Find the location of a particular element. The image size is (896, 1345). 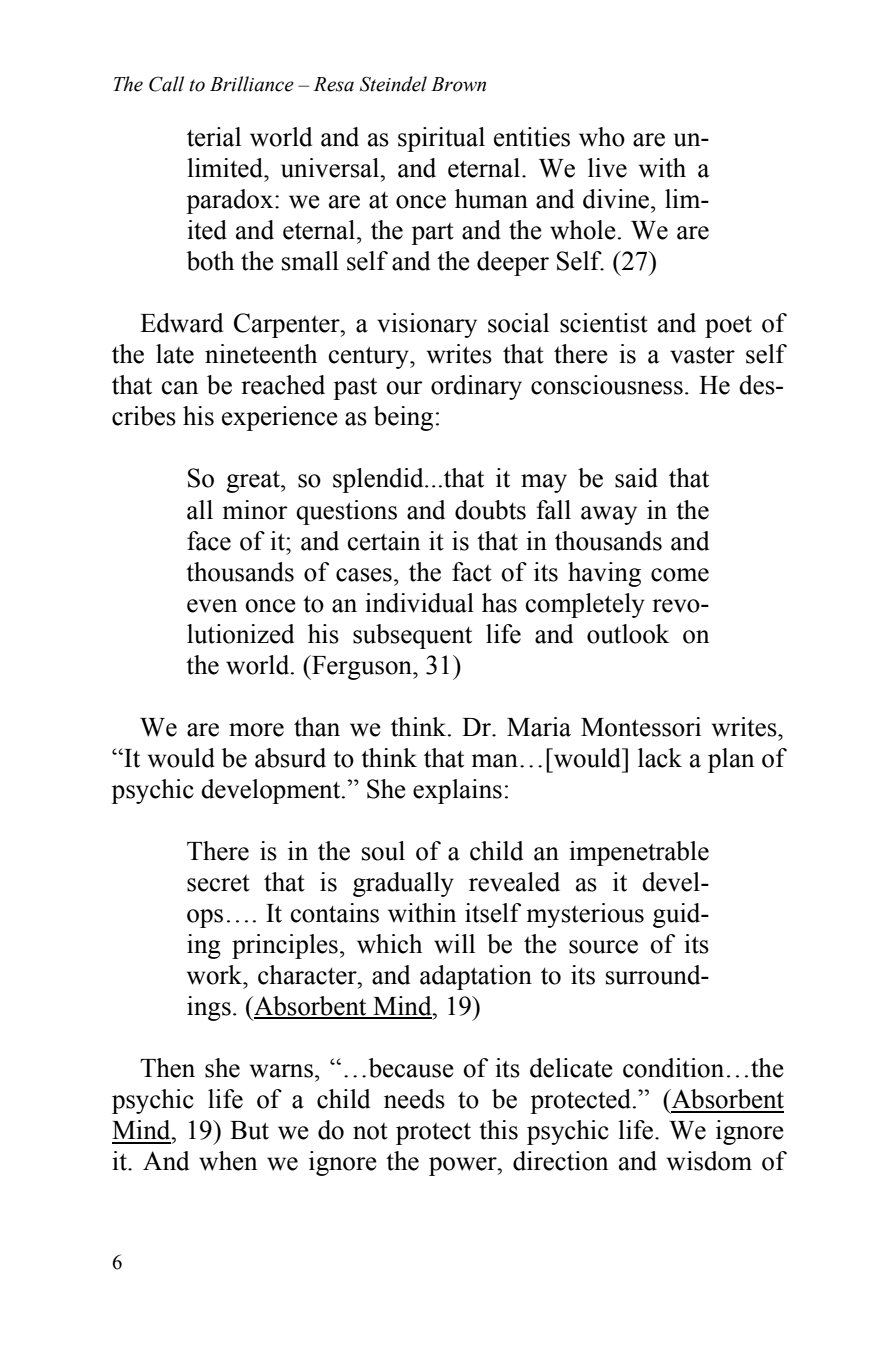

secret is located at coordinates (218, 883).
